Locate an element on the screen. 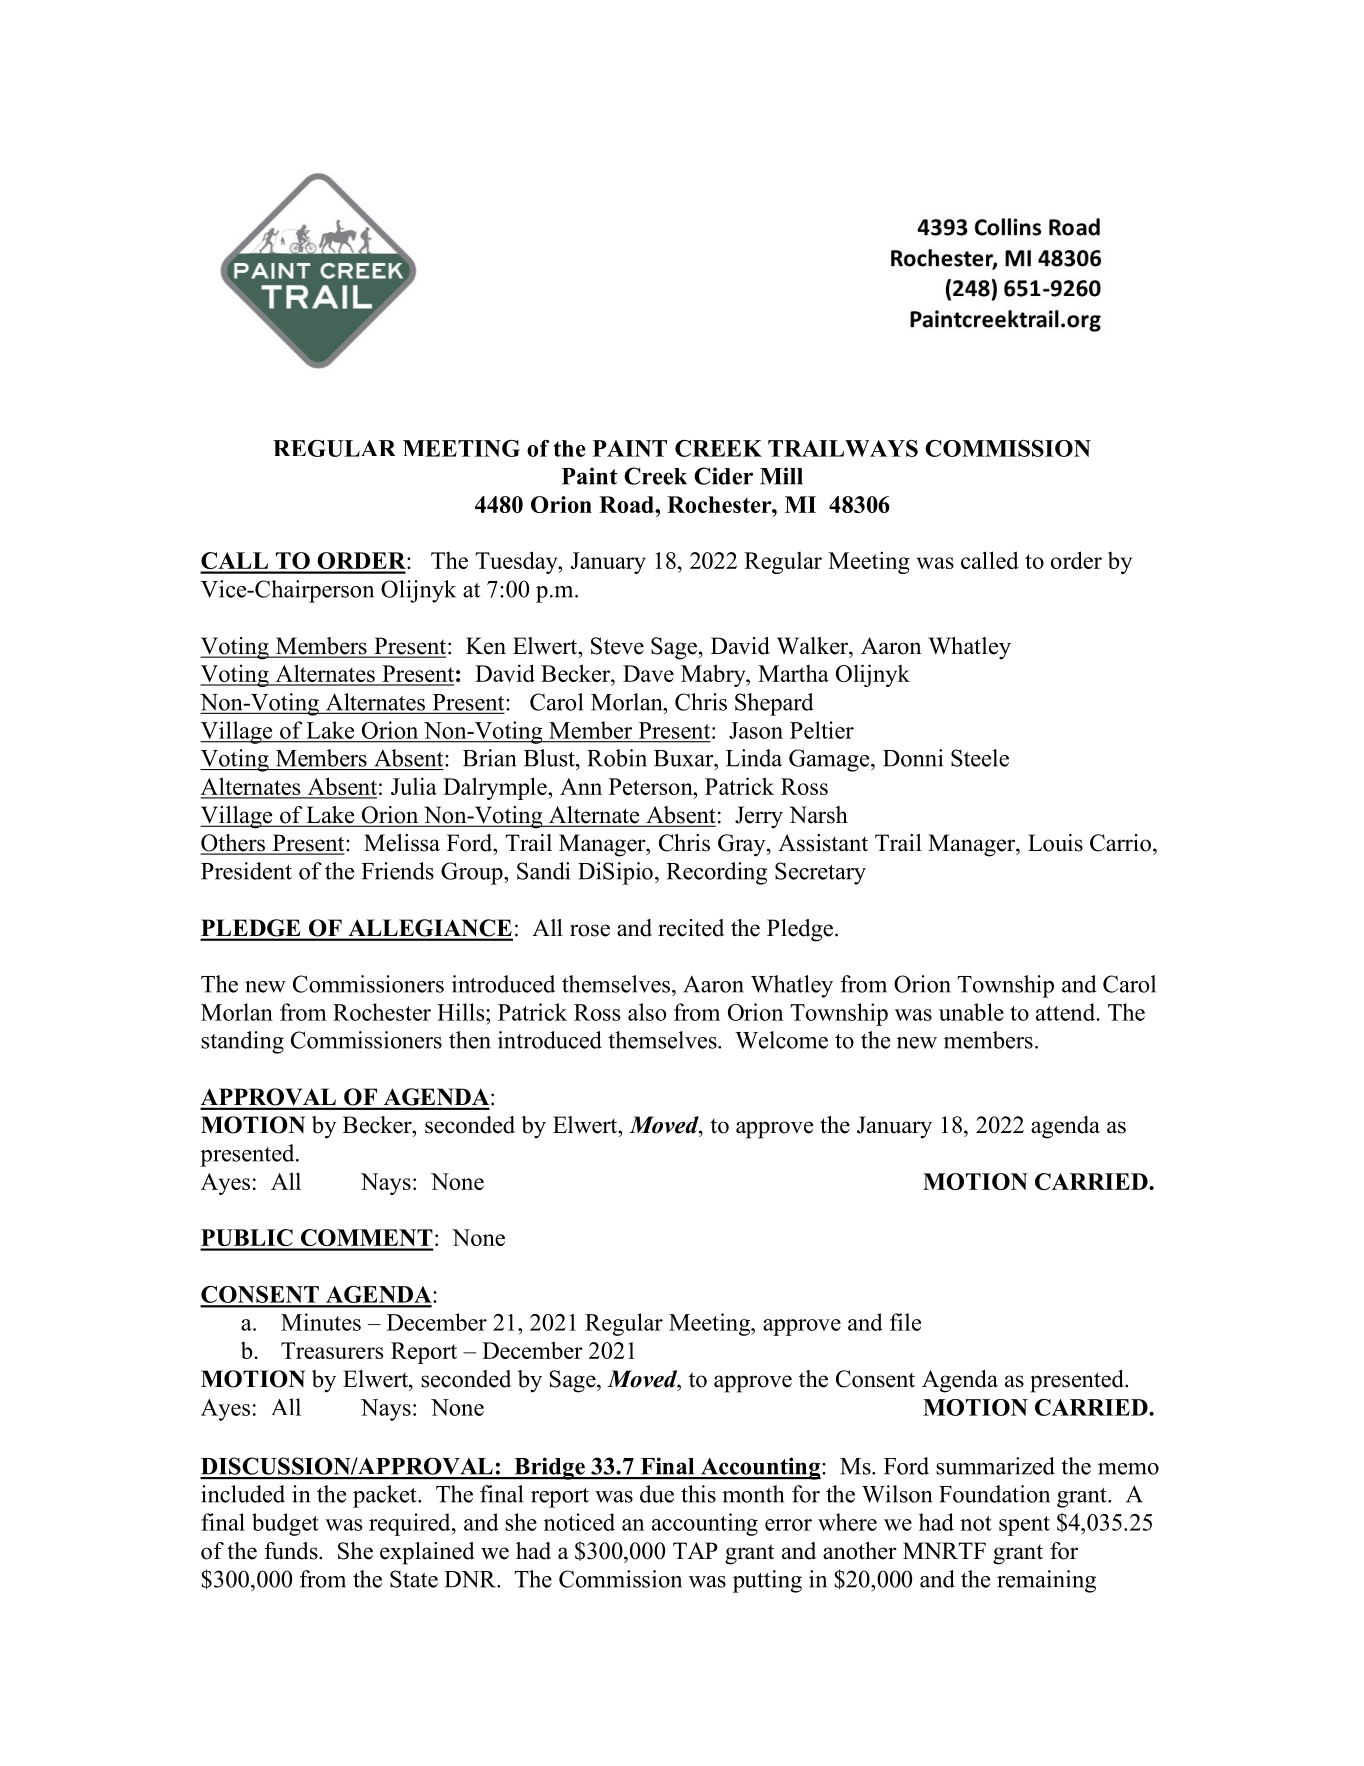  Welcome is located at coordinates (781, 1040).
